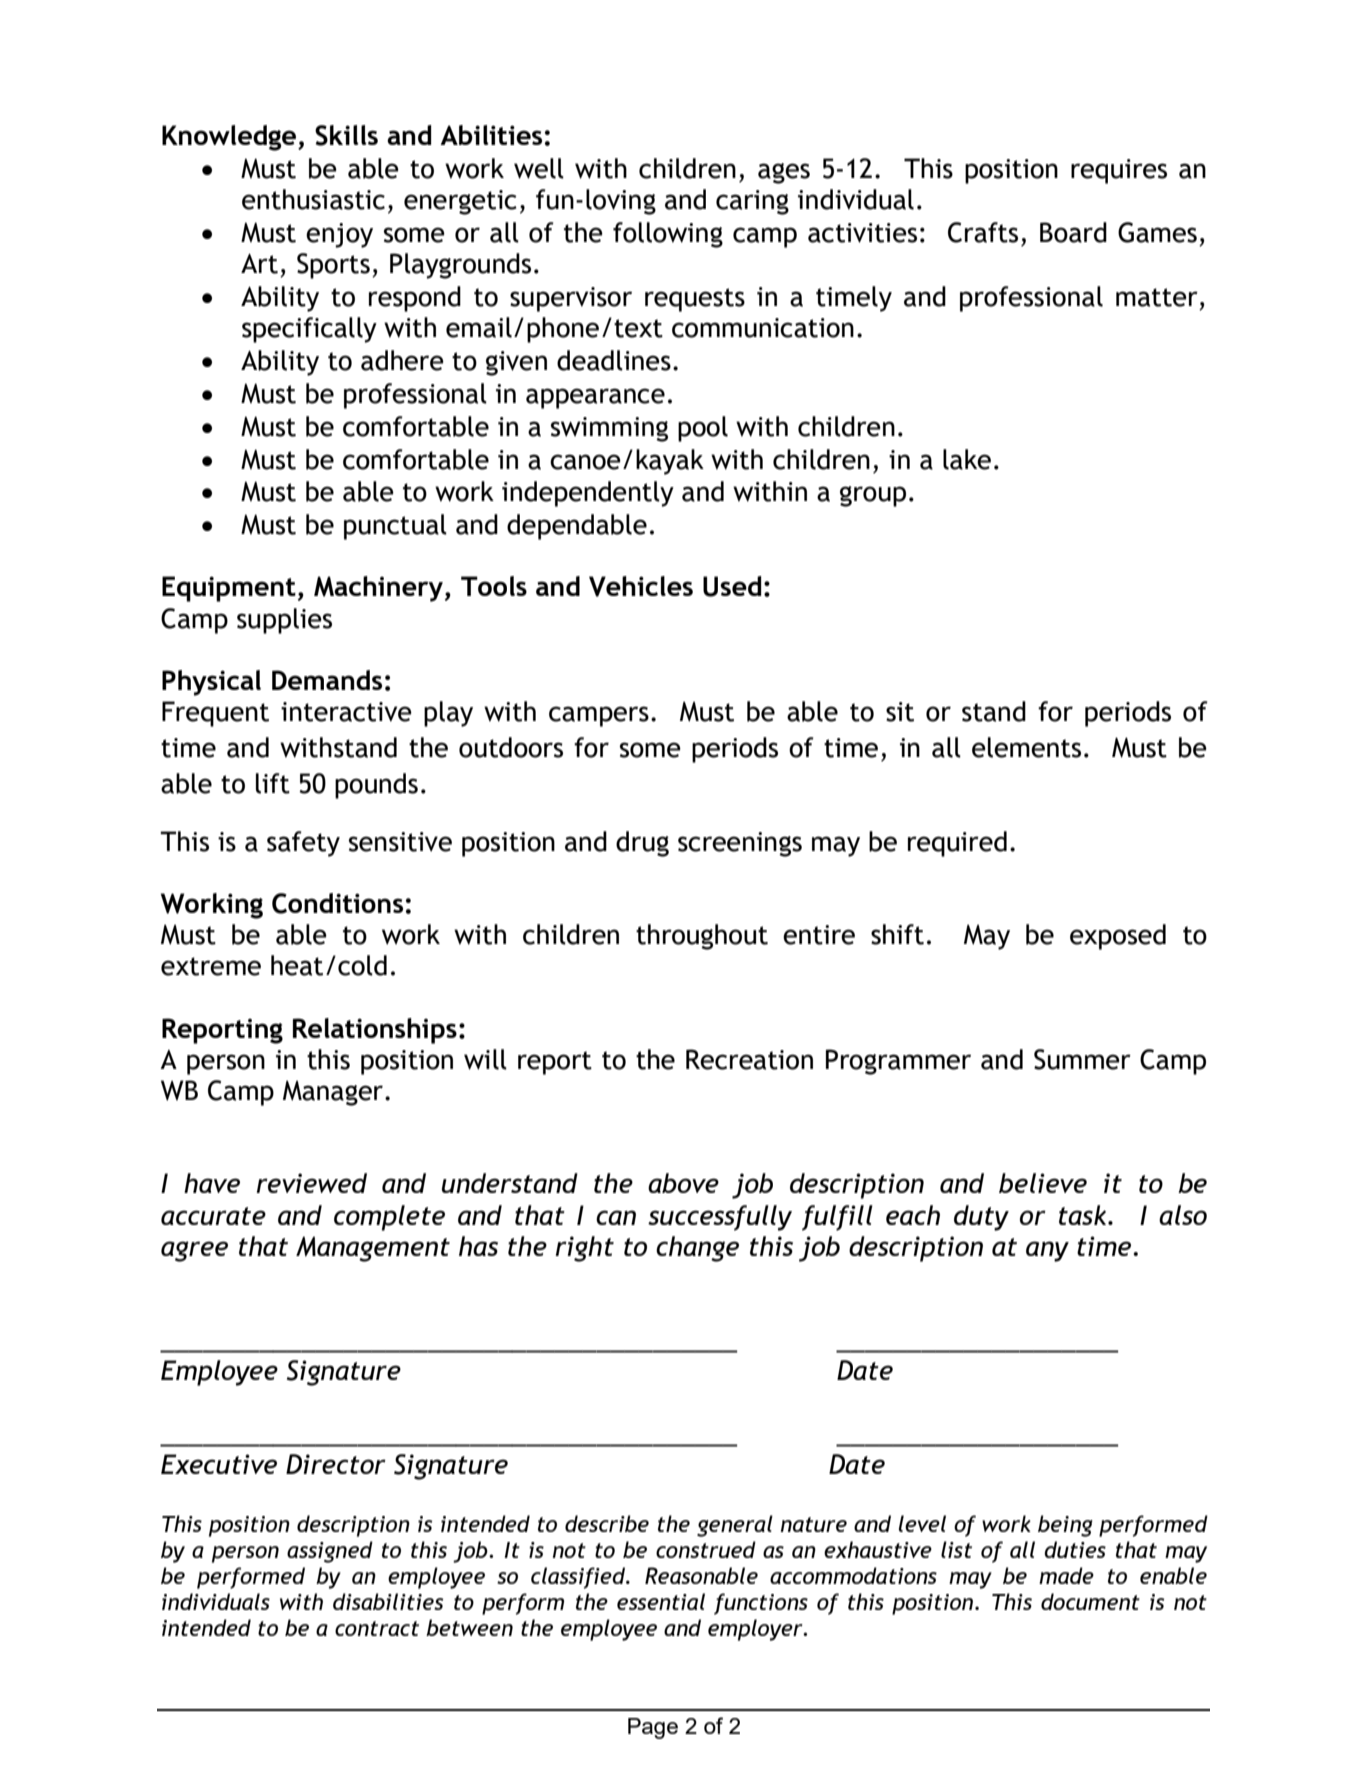 The width and height of the screenshot is (1368, 1770). What do you see at coordinates (311, 1183) in the screenshot?
I see `reviewed` at bounding box center [311, 1183].
